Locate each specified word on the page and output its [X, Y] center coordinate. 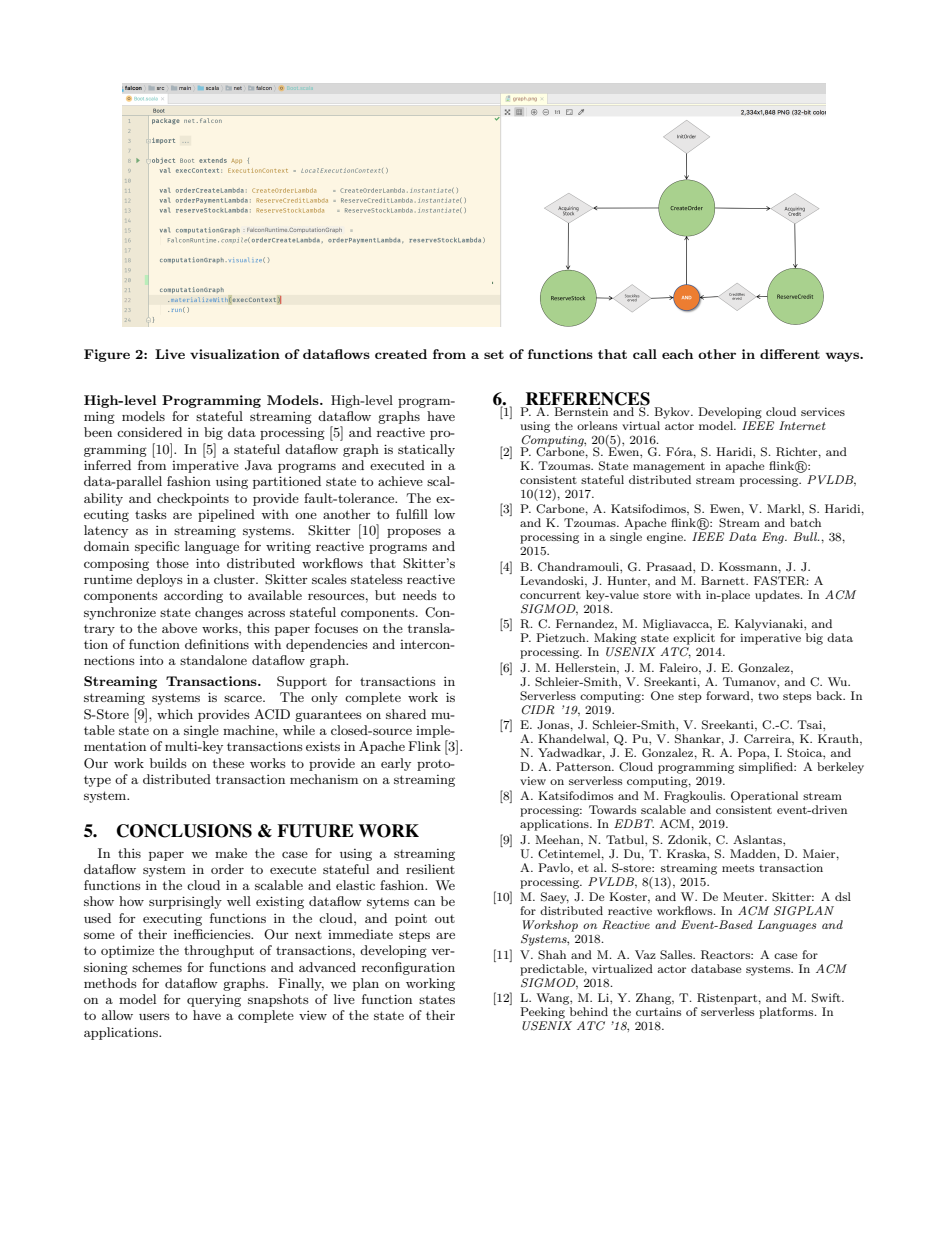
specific [157, 547]
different [790, 354]
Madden [754, 853]
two [768, 696]
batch [805, 522]
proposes [414, 533]
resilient [430, 869]
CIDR [538, 710]
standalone [213, 660]
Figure [107, 355]
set [494, 354]
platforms [787, 1013]
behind [589, 1011]
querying [214, 1001]
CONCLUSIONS [184, 831]
